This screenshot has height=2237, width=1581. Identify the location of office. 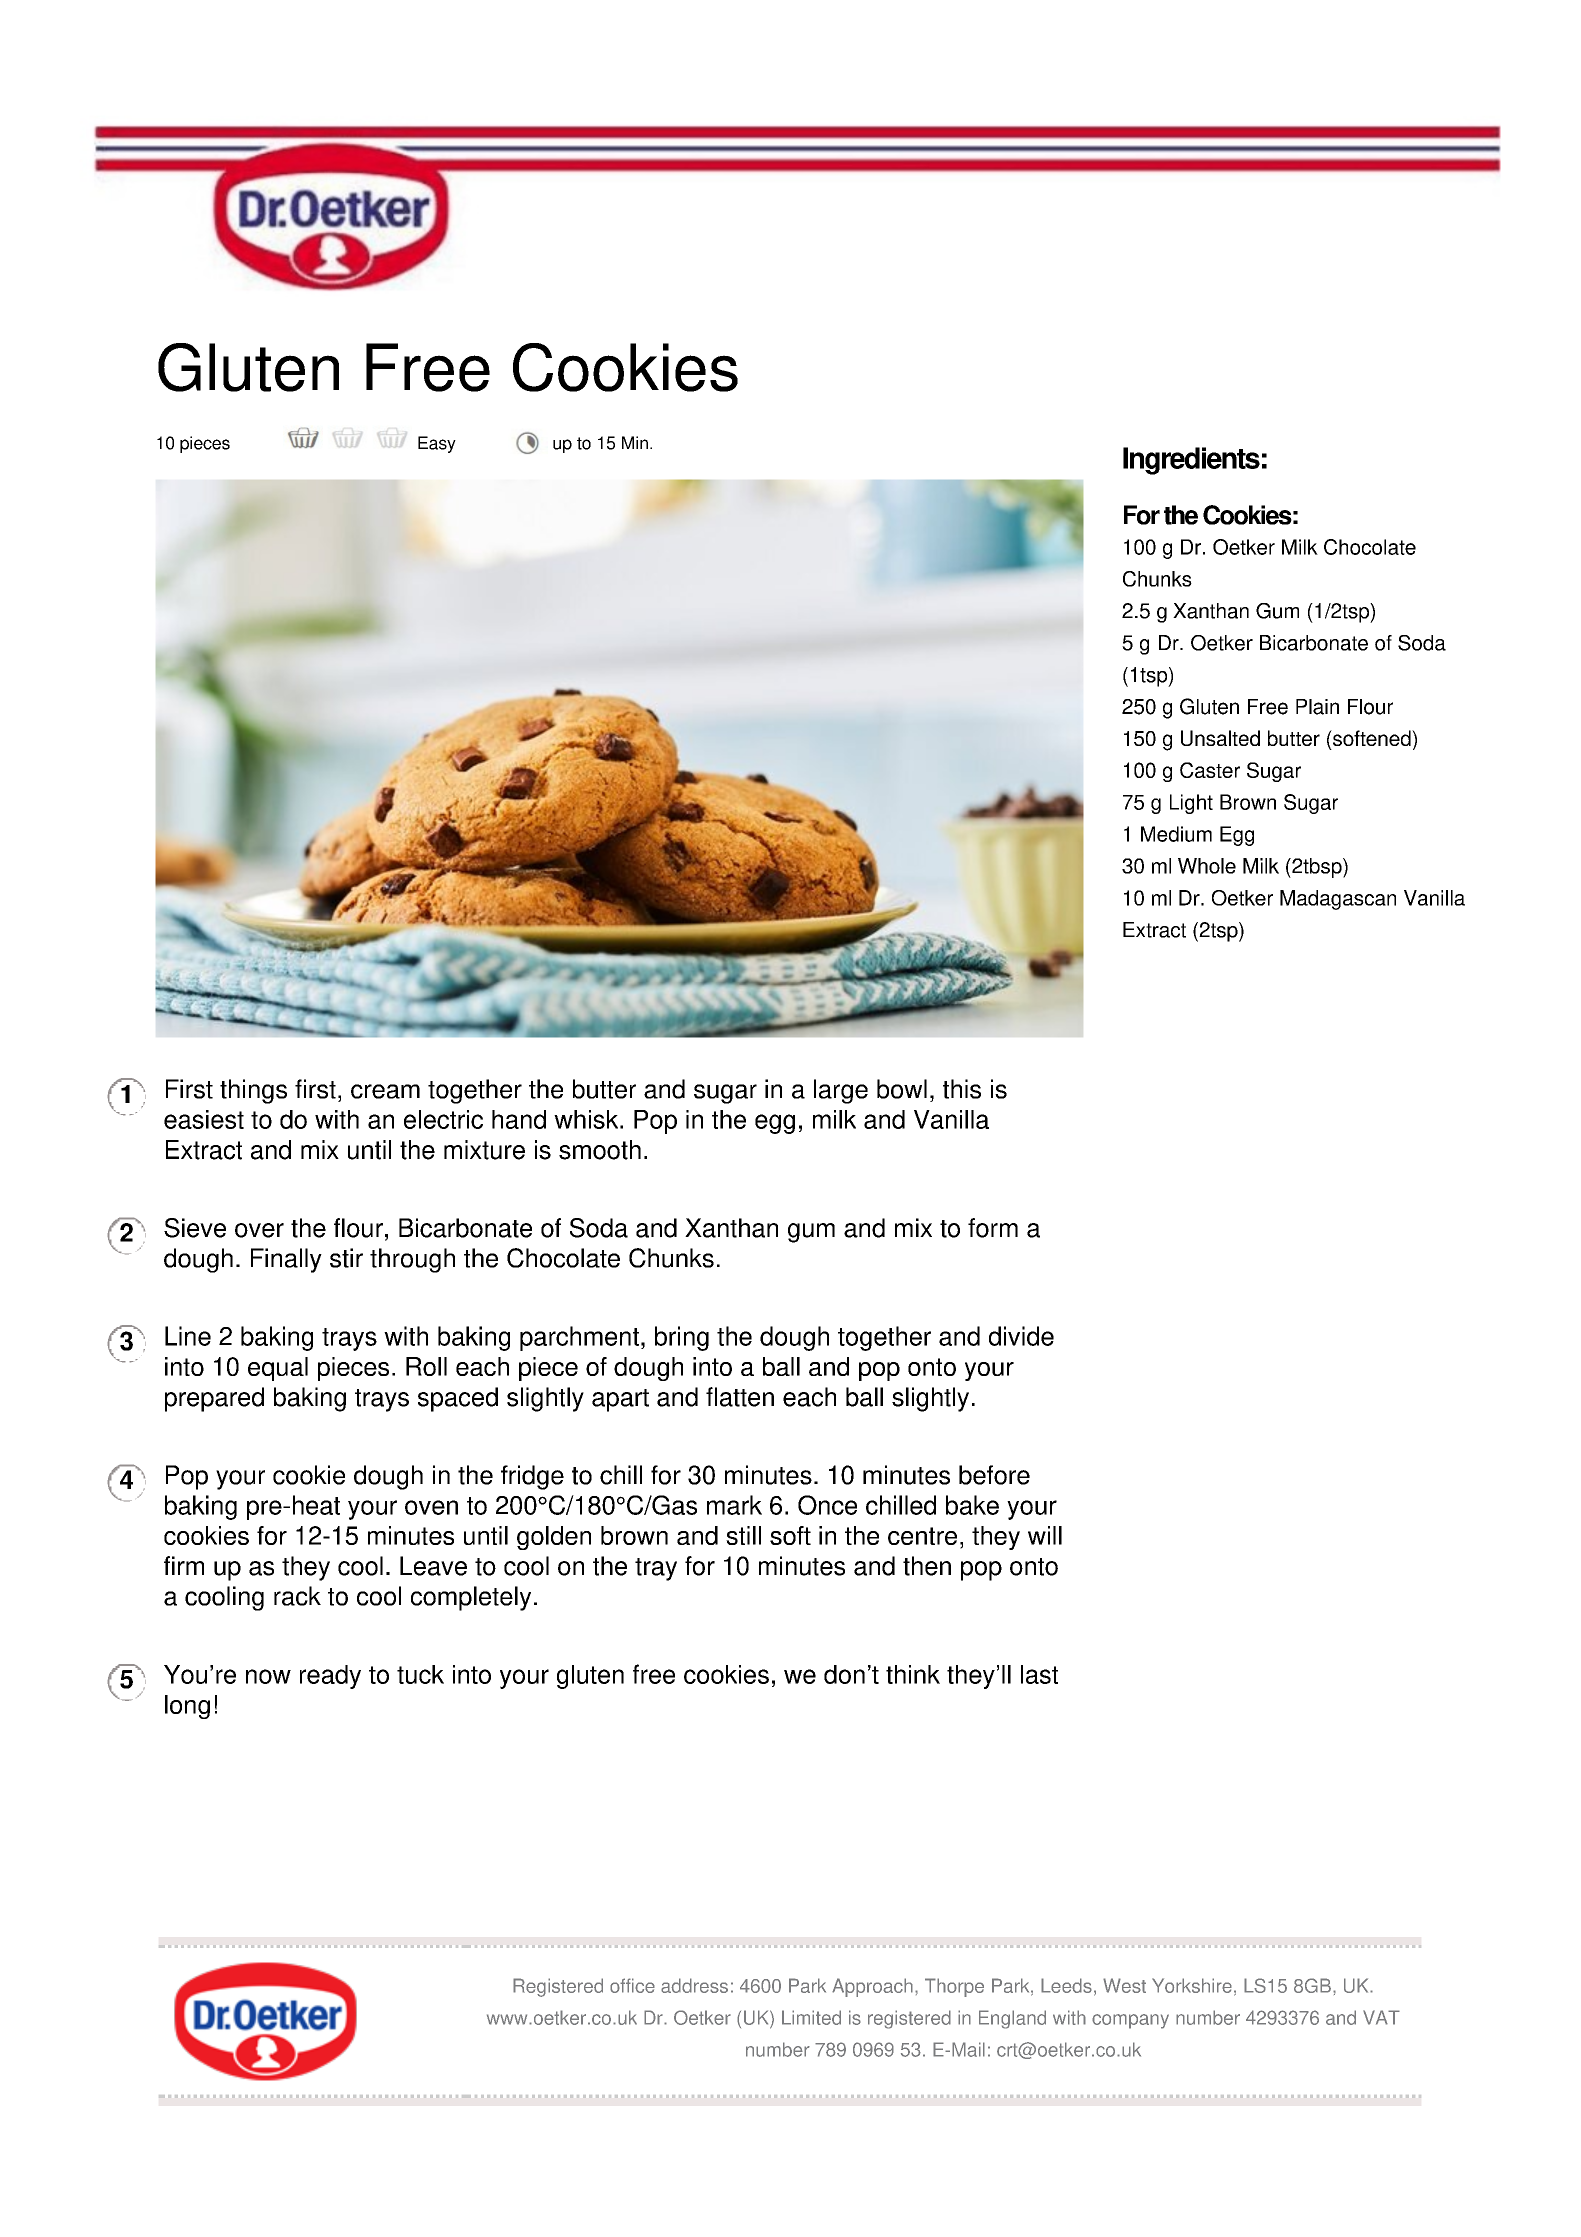
(632, 1985).
